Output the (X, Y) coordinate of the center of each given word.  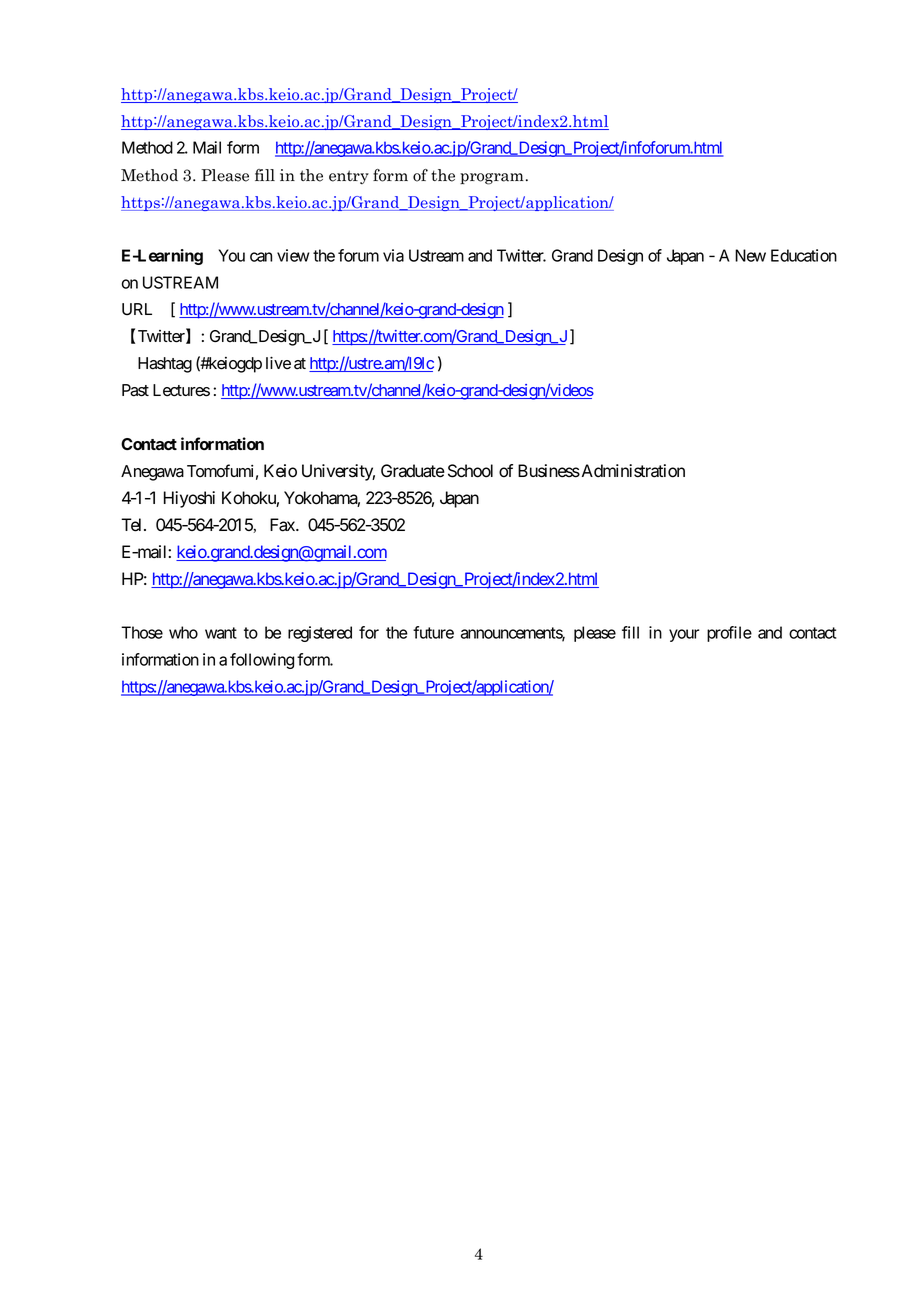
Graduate (413, 471)
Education (804, 255)
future (433, 632)
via (393, 255)
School (470, 471)
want (221, 633)
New (750, 255)
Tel (133, 525)
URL (137, 309)
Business (549, 471)
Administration (632, 471)
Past (135, 390)
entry (349, 177)
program (492, 179)
